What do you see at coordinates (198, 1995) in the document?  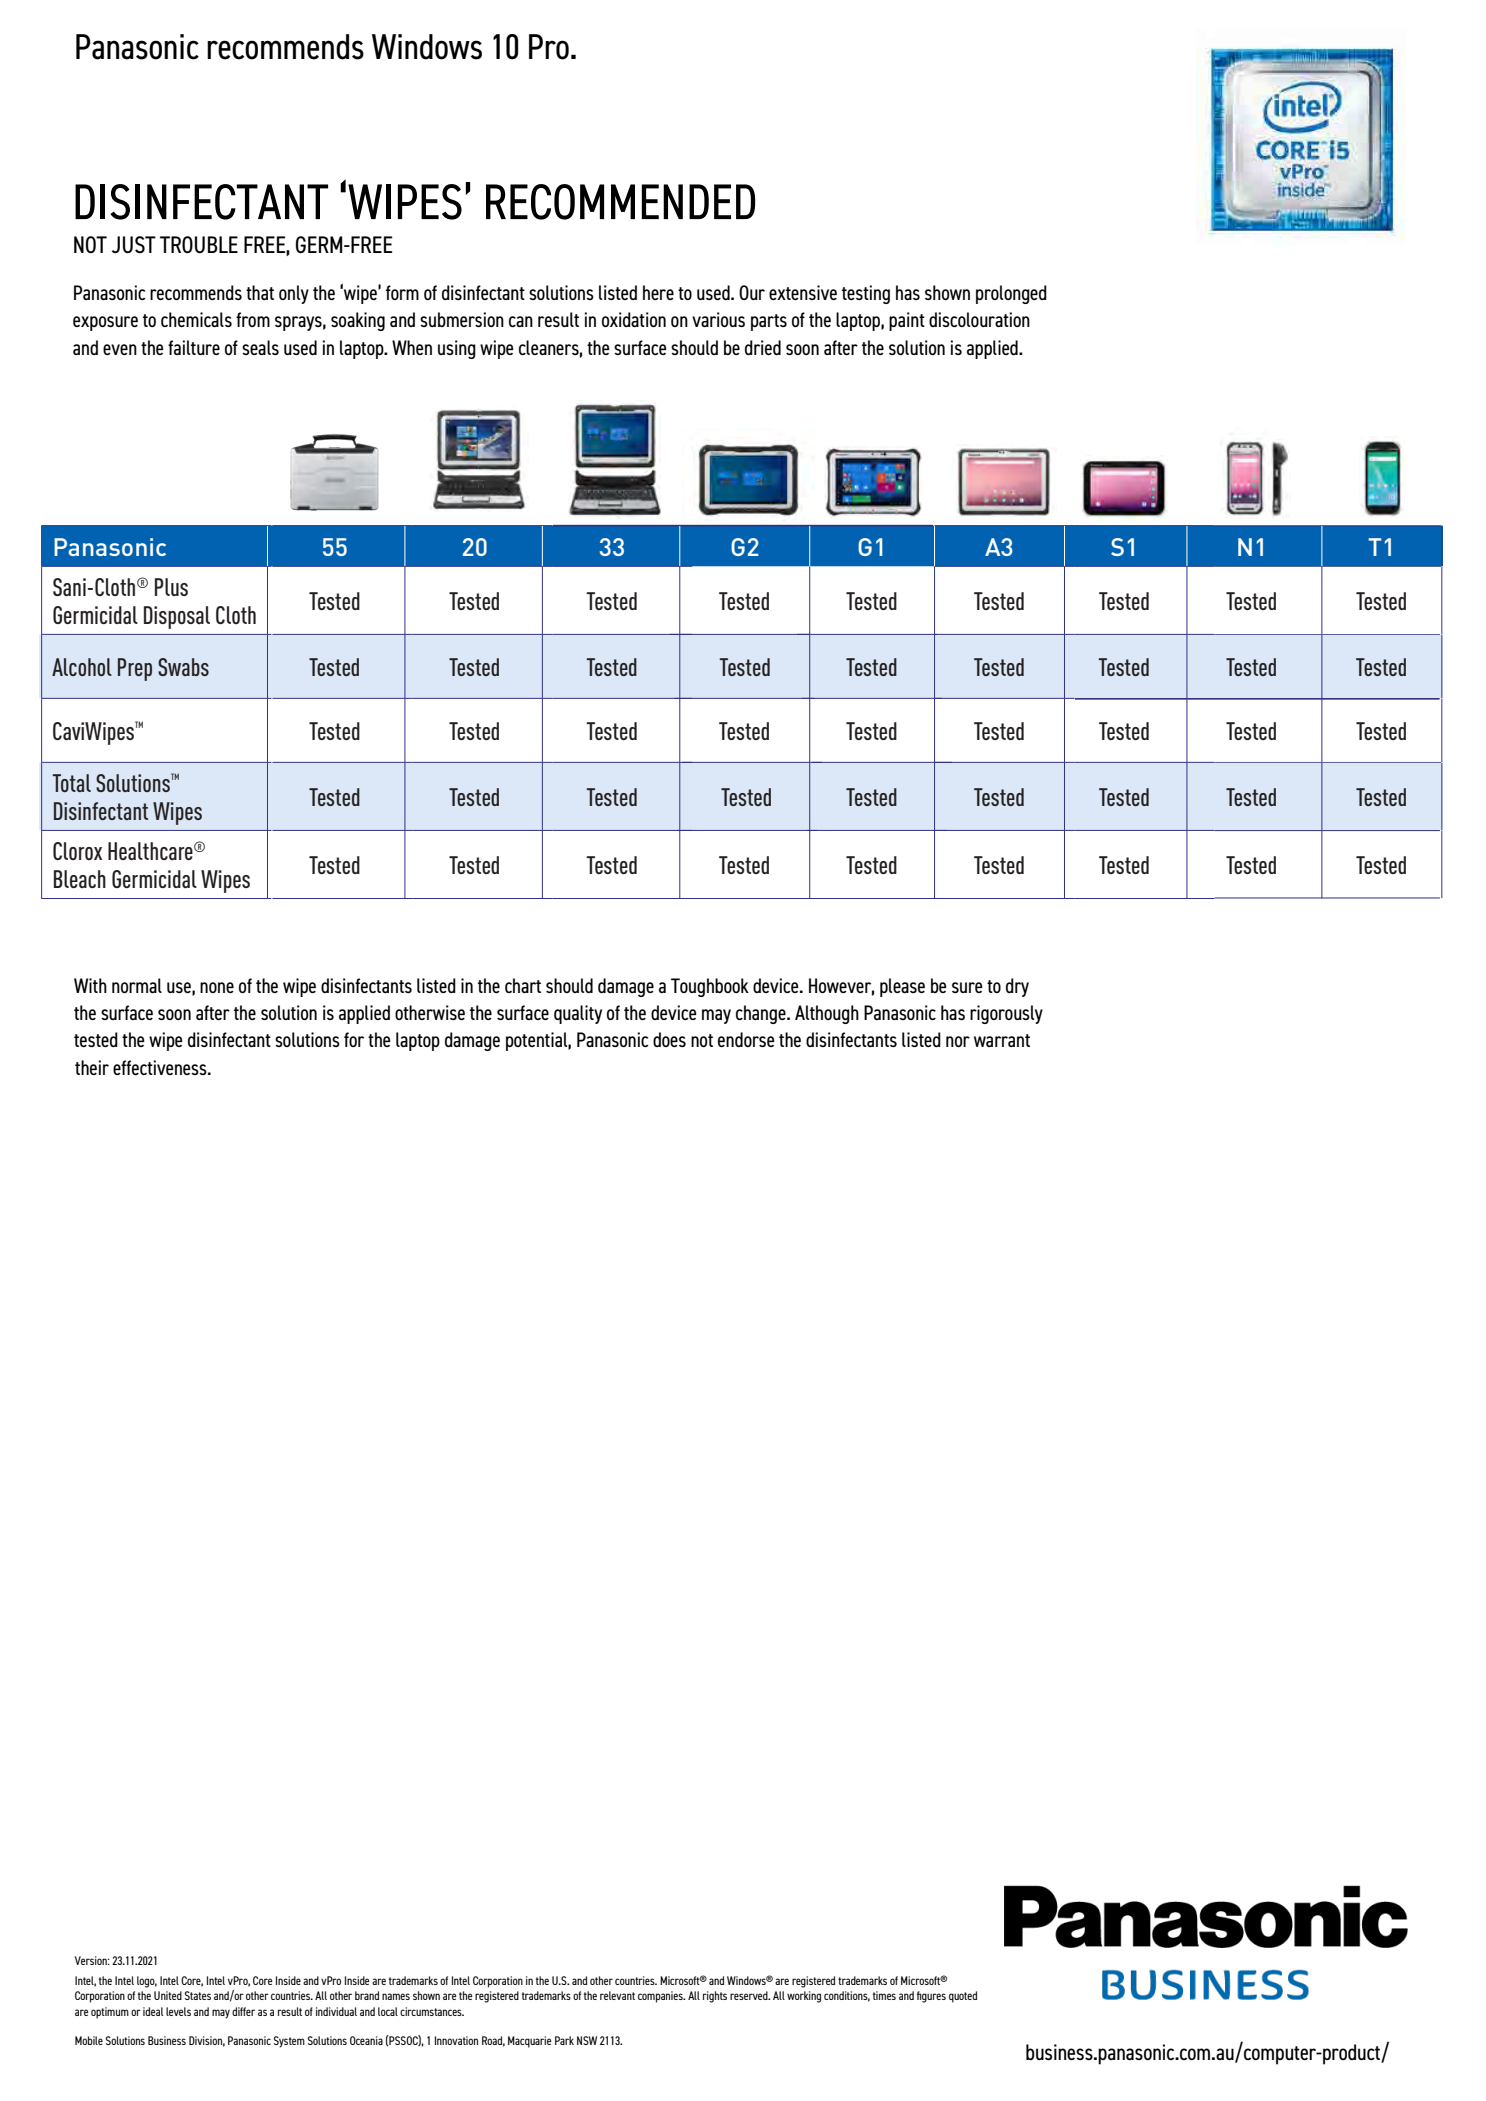 I see `States` at bounding box center [198, 1995].
